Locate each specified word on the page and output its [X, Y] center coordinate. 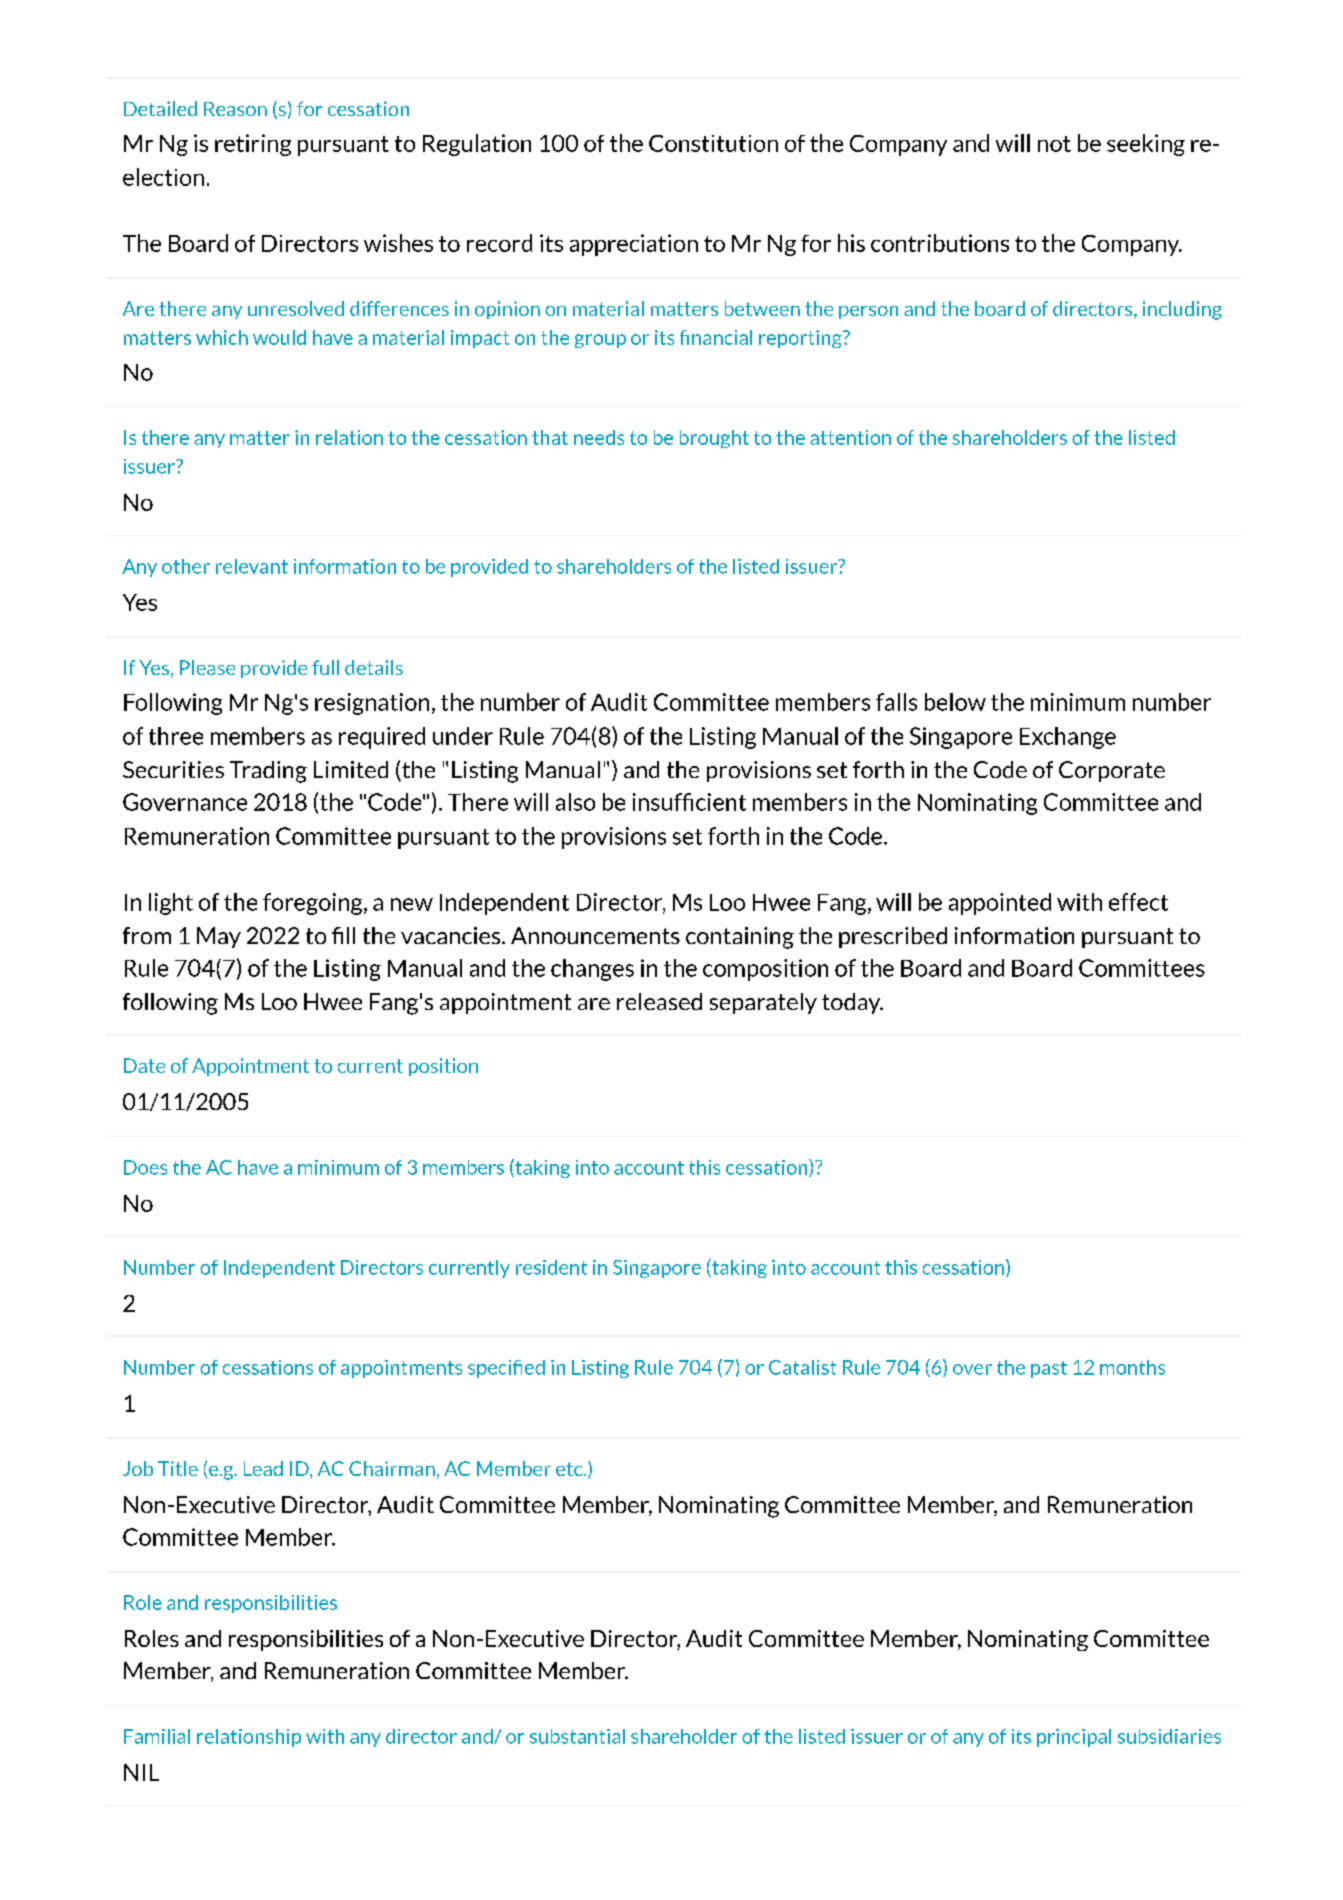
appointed [1000, 904]
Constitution [713, 143]
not [1054, 144]
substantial [577, 1736]
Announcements [595, 935]
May [219, 937]
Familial [157, 1736]
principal [1074, 1738]
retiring [253, 145]
